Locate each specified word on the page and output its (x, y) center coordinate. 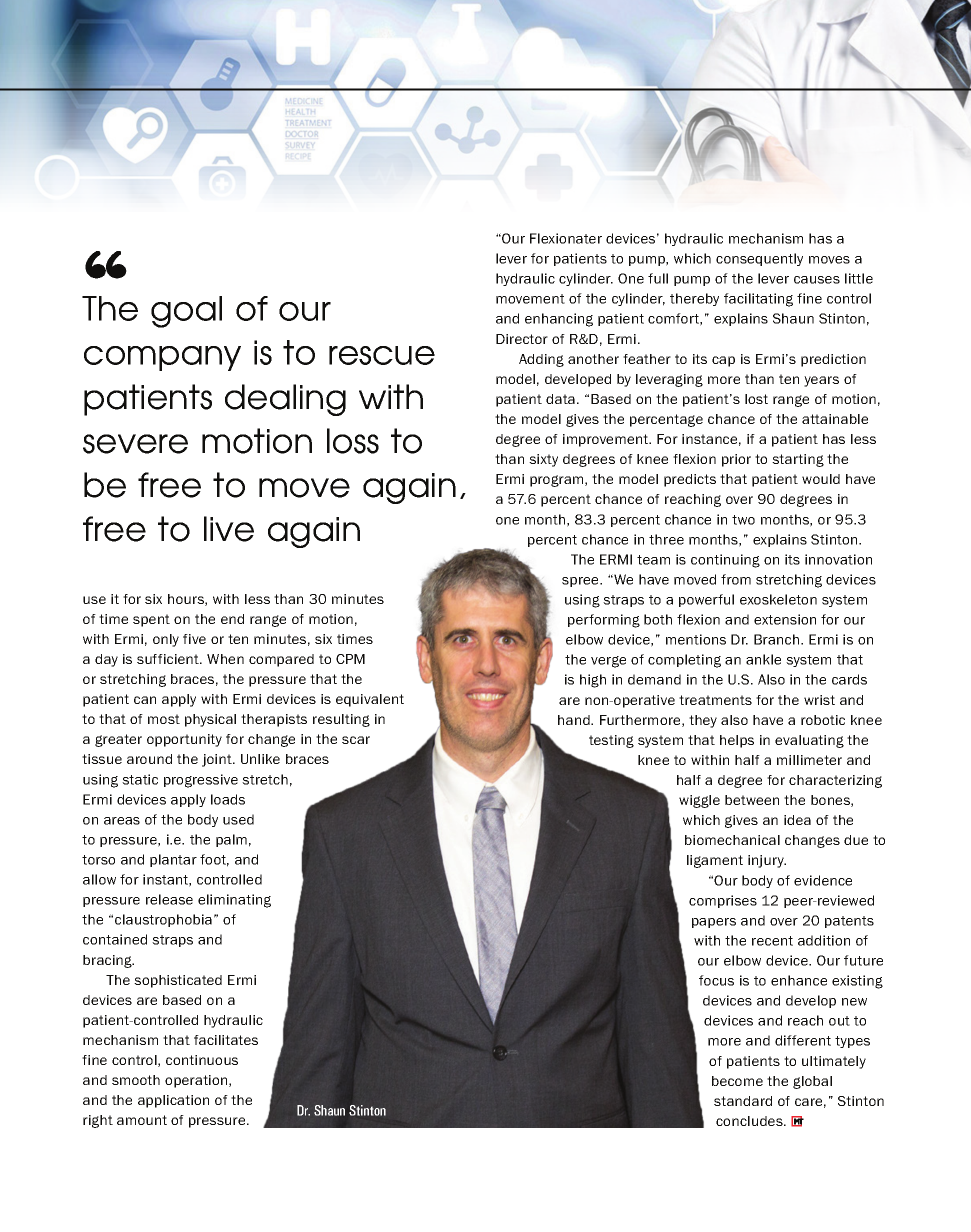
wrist (819, 700)
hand (575, 720)
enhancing (559, 320)
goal (186, 312)
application (173, 1101)
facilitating (758, 300)
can (145, 700)
